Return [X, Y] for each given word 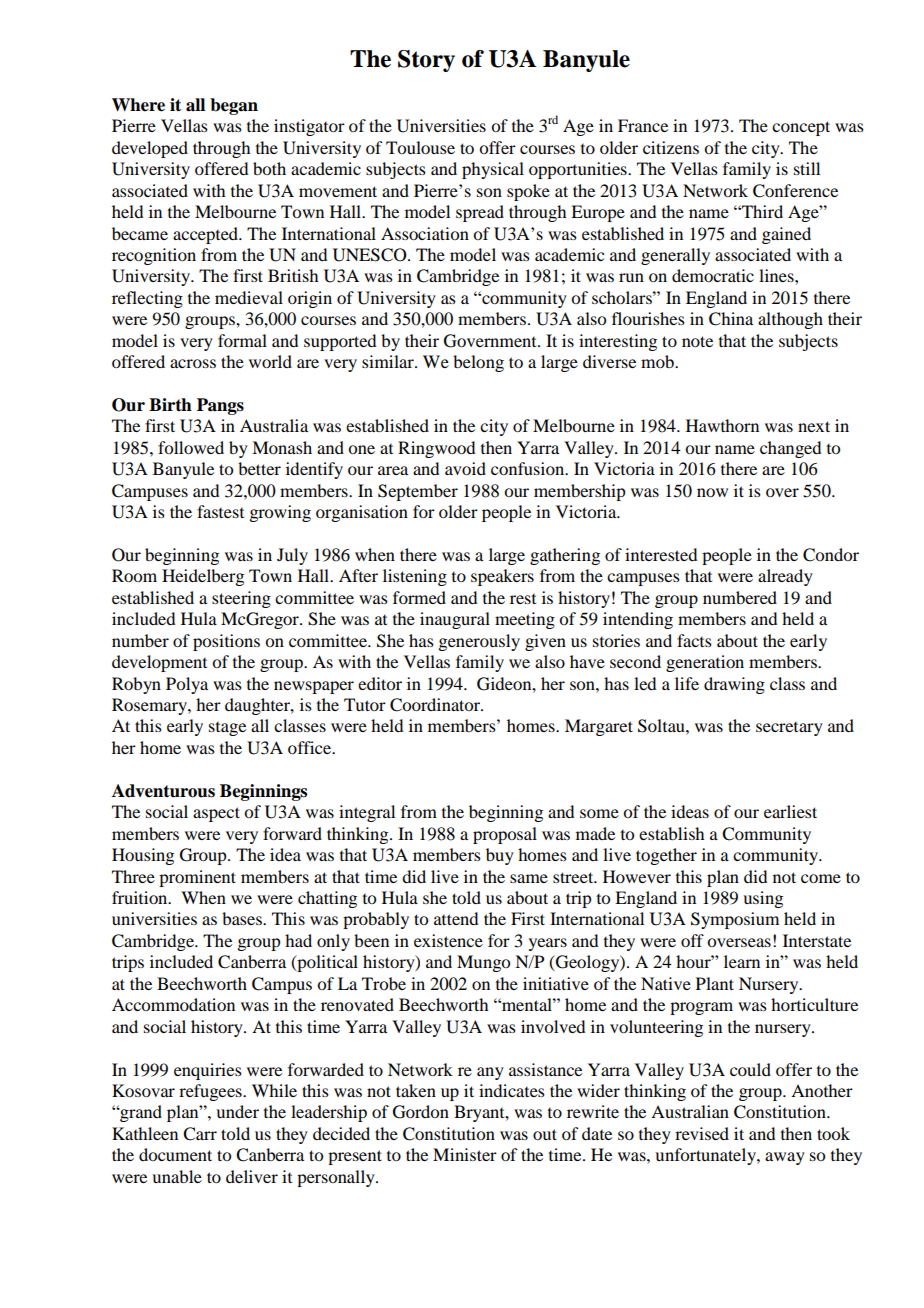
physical [493, 170]
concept [801, 128]
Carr [200, 1134]
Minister [465, 1154]
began [234, 106]
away [785, 1158]
